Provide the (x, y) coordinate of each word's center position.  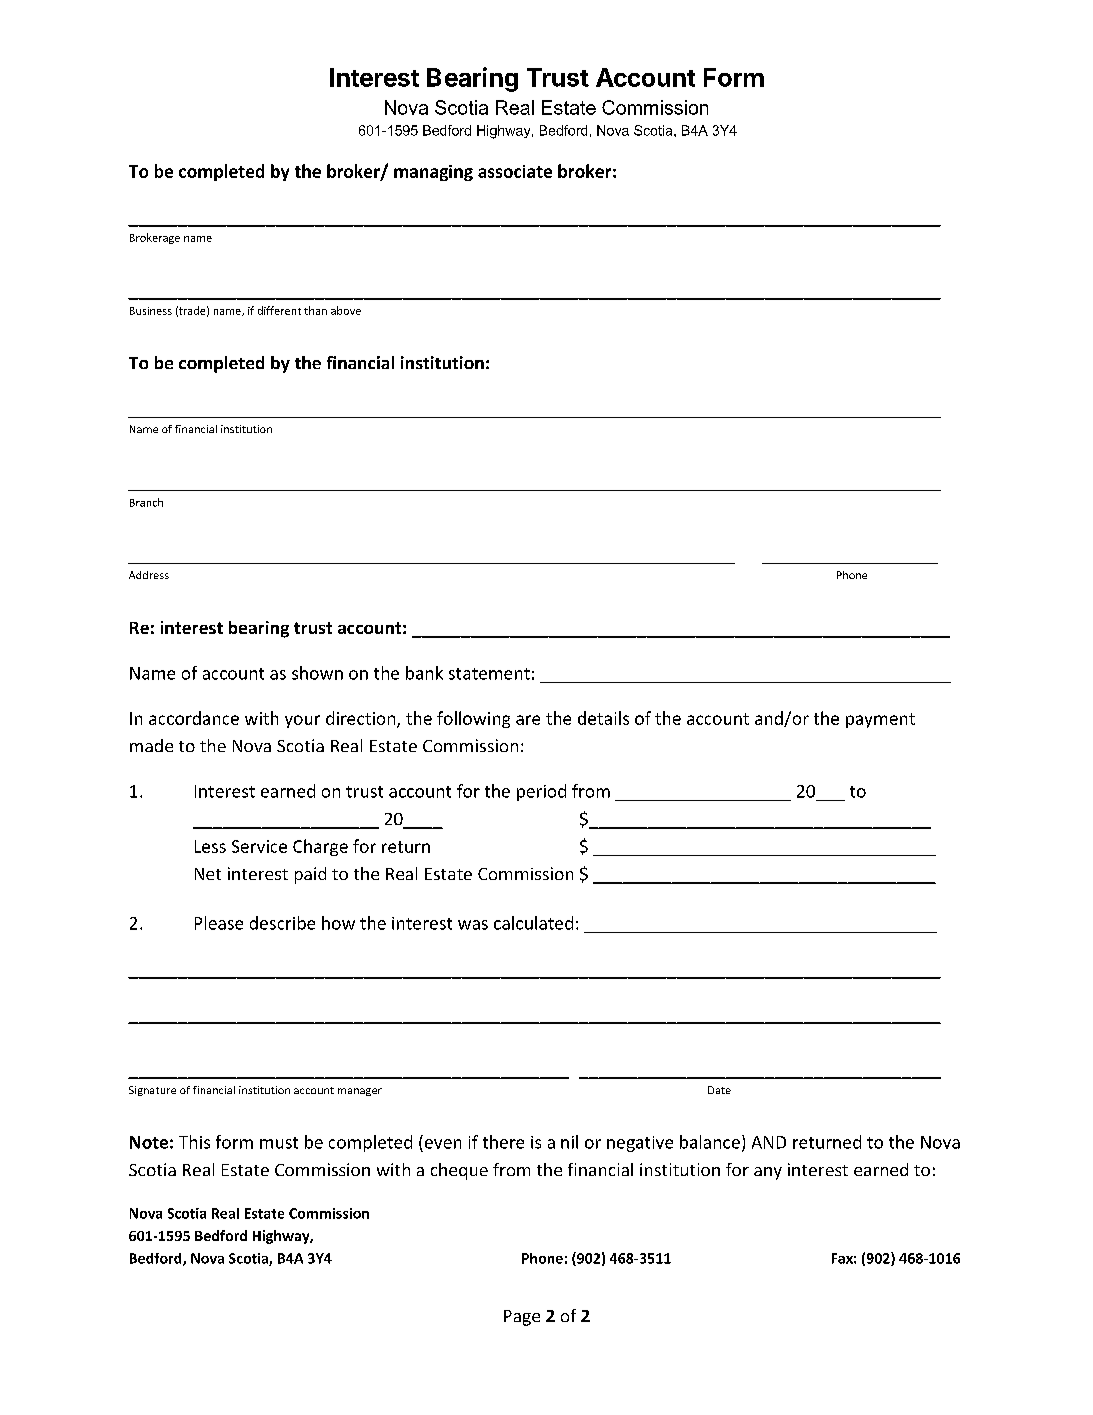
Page (522, 1318)
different (279, 310)
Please (219, 923)
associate (515, 171)
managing (433, 173)
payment (880, 720)
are (528, 720)
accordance (194, 718)
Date (719, 1090)
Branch (146, 502)
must (279, 1143)
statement (489, 674)
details (603, 718)
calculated (533, 923)
